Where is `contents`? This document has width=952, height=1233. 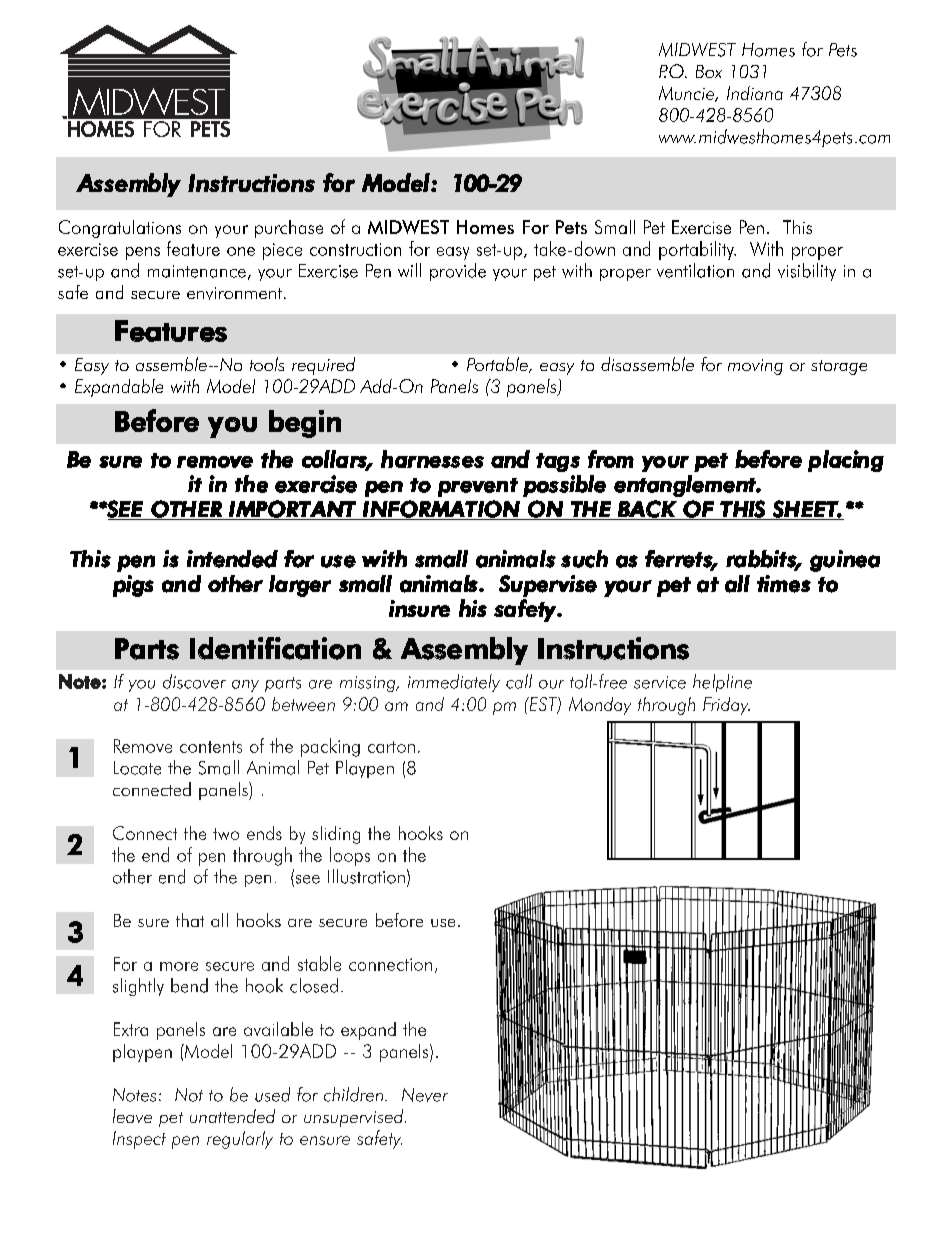 contents is located at coordinates (211, 747).
